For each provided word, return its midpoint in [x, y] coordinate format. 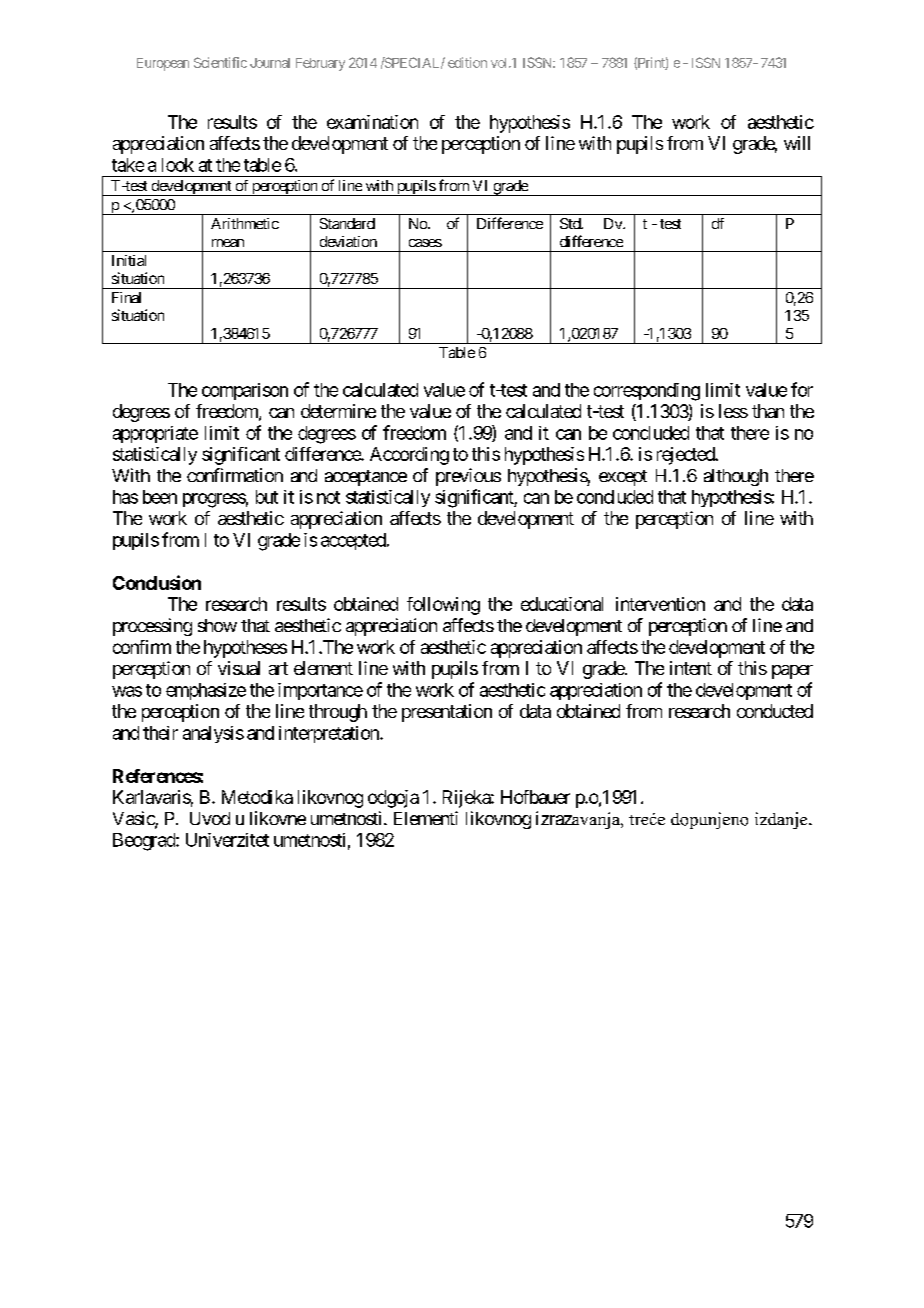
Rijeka [467, 799]
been [160, 497]
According [409, 456]
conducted [775, 711]
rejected [686, 456]
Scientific [220, 62]
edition [467, 62]
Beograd [145, 842]
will [797, 143]
